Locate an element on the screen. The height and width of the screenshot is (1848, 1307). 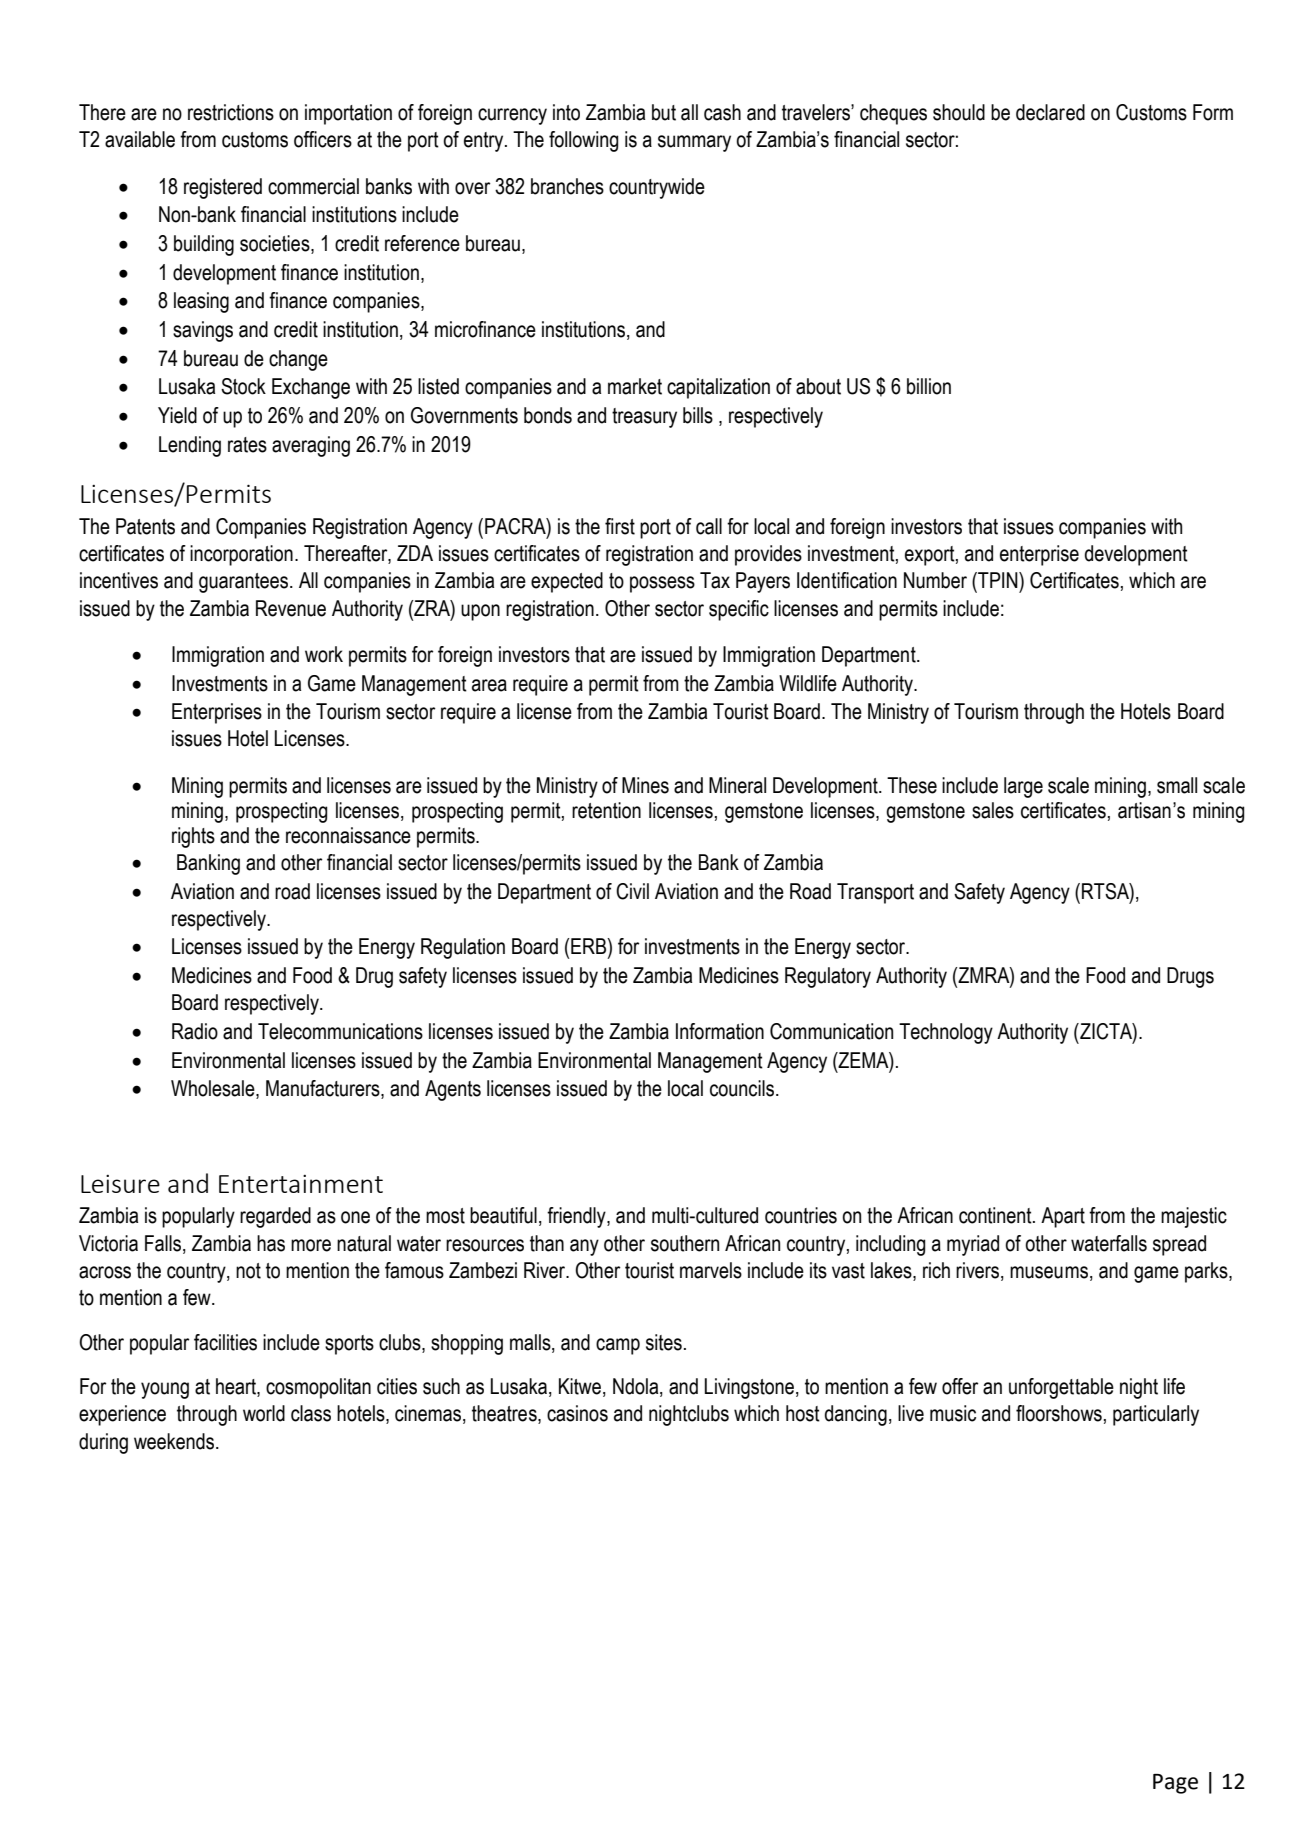
unforgettable is located at coordinates (1061, 1388).
